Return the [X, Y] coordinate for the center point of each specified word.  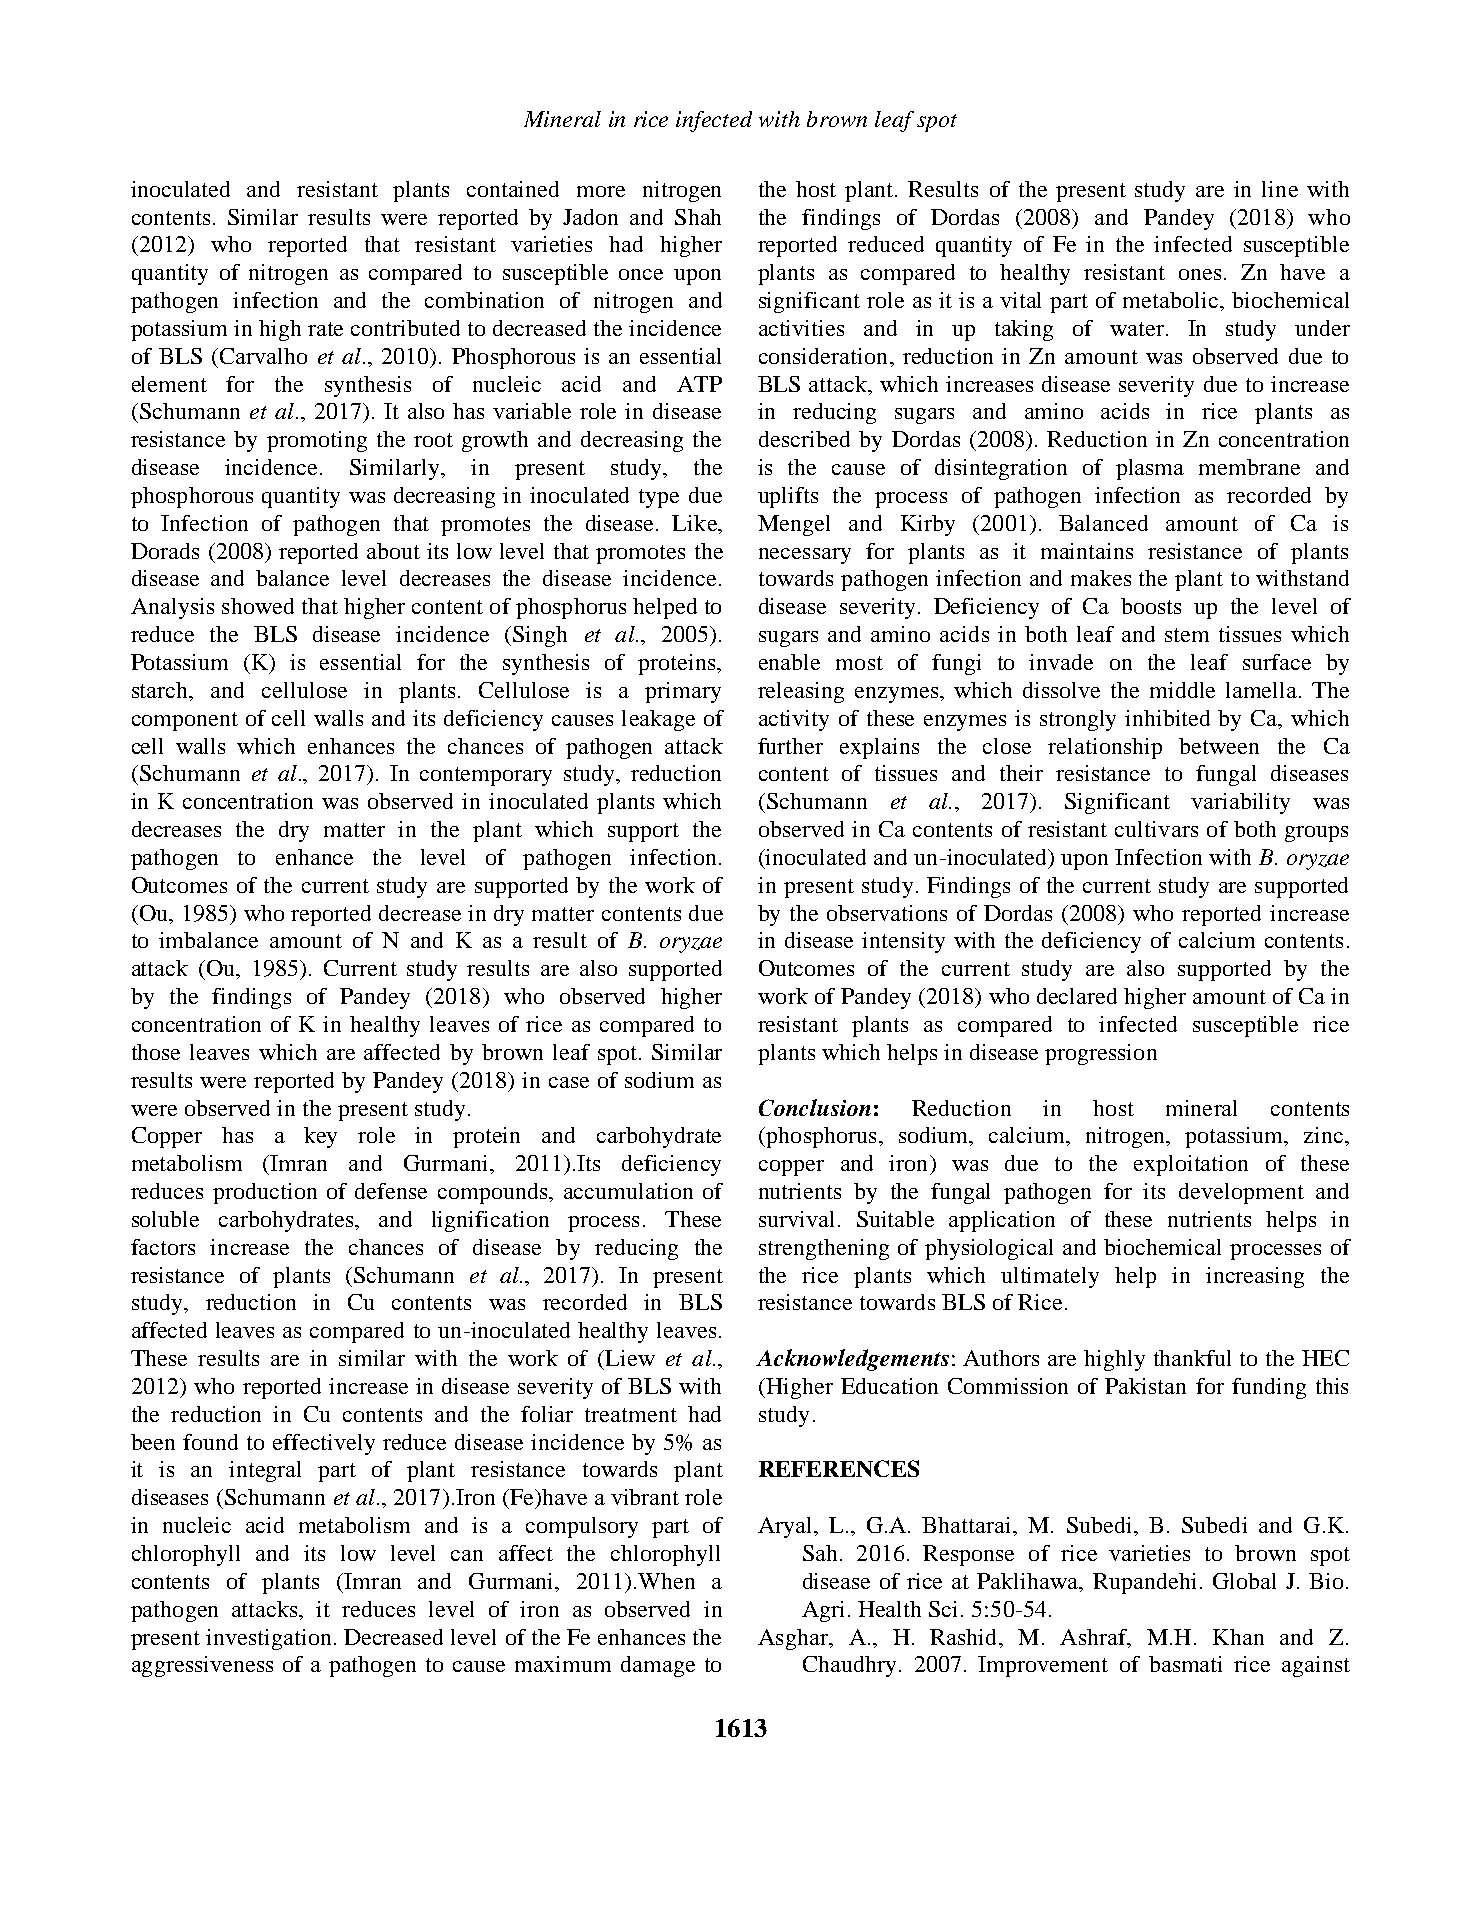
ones [1200, 274]
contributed [405, 328]
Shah [698, 217]
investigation [268, 1639]
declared [1077, 996]
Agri [823, 1611]
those [156, 1052]
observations [887, 913]
